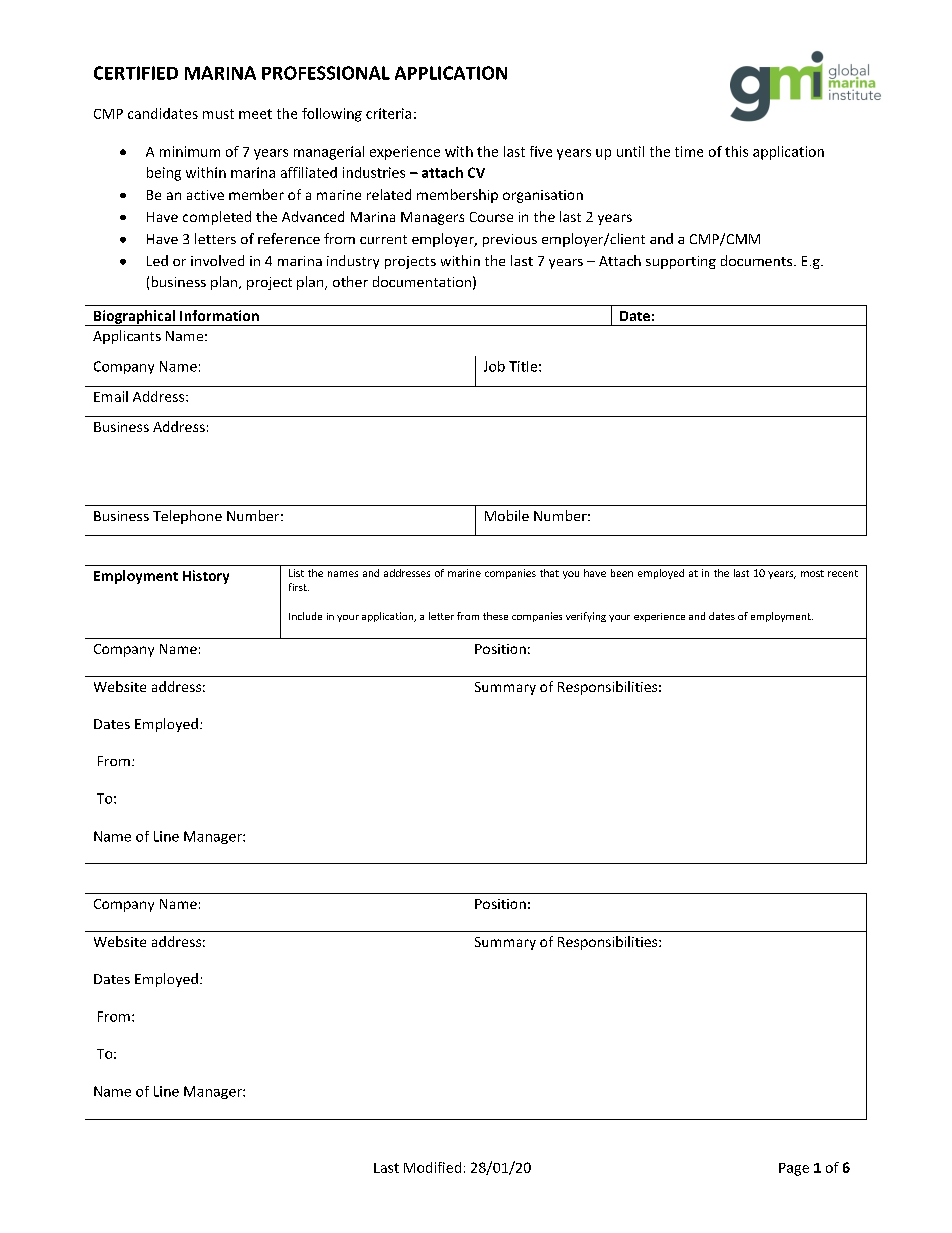 This screenshot has height=1233, width=952. Describe the element at coordinates (495, 616) in the screenshot. I see `these` at that location.
